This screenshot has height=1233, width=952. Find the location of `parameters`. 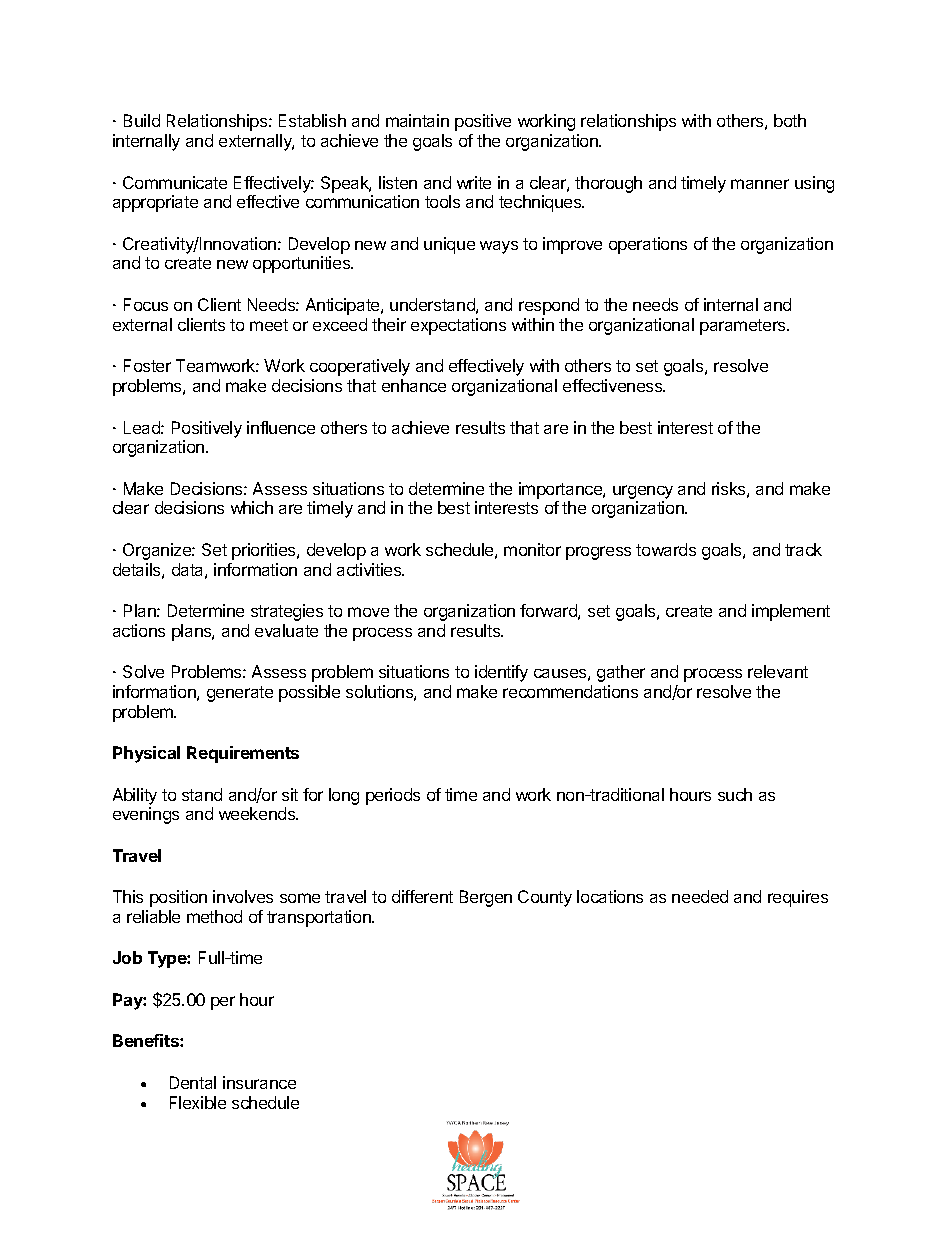

parameters is located at coordinates (744, 327).
